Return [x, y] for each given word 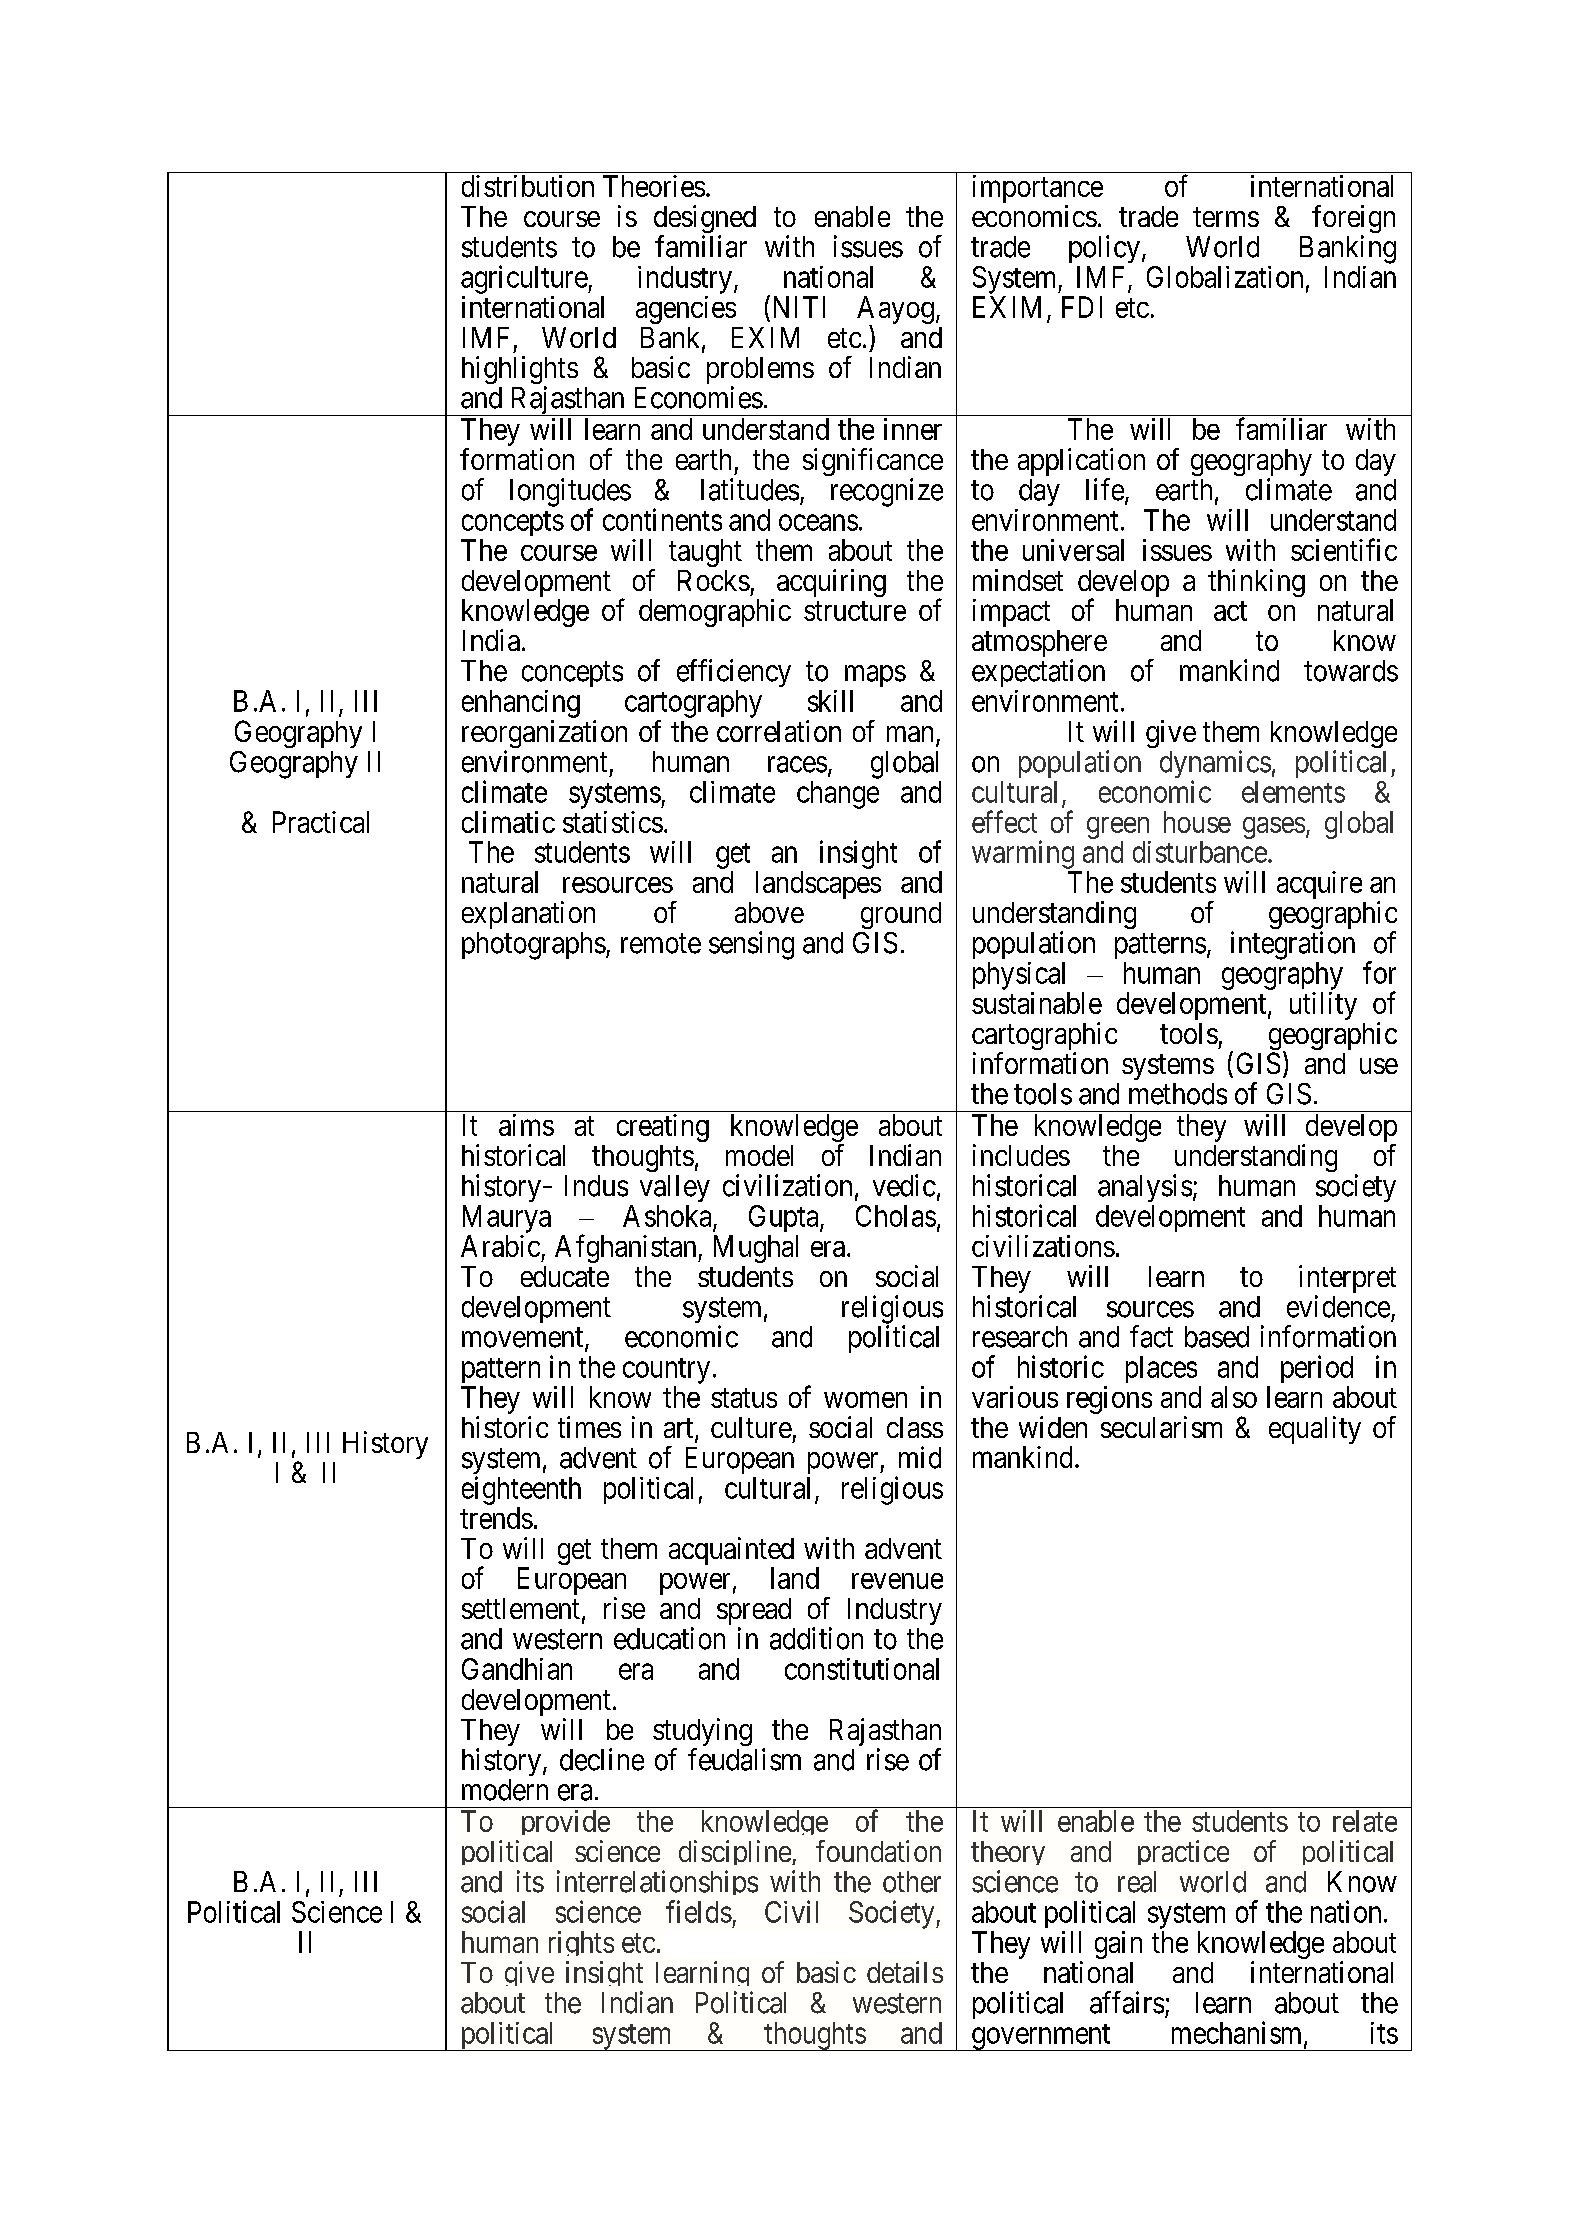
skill [830, 701]
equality [1315, 1430]
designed [705, 220]
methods [1178, 1094]
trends [496, 1518]
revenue [897, 1581]
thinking [1256, 583]
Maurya [507, 1219]
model [759, 1155]
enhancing [521, 704]
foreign [1353, 220]
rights [581, 1946]
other [912, 1882]
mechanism [1238, 2033]
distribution [528, 186]
